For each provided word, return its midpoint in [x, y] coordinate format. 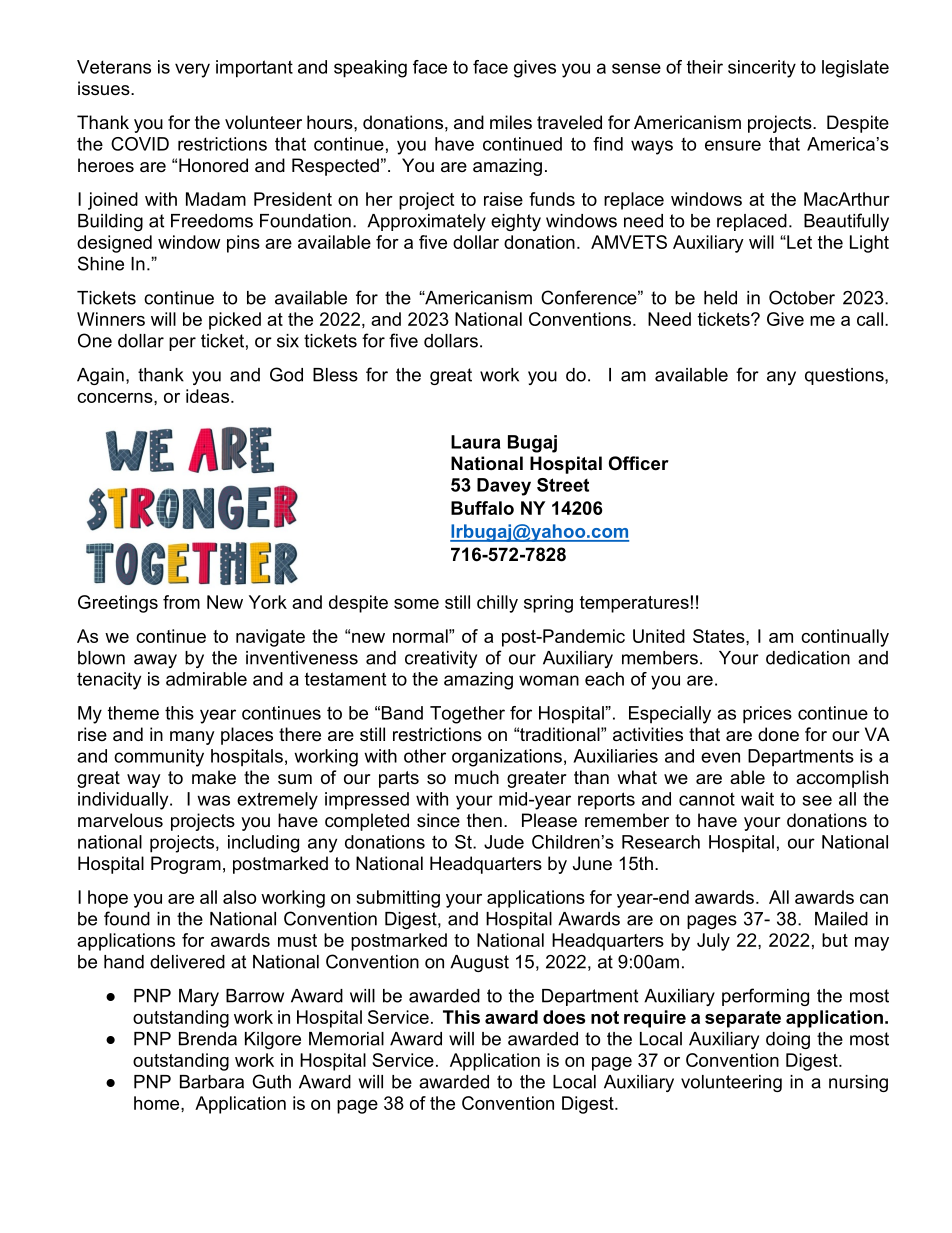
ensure [733, 145]
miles [511, 122]
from [181, 602]
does [564, 1017]
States [720, 636]
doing [788, 1040]
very [192, 70]
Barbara [212, 1082]
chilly [497, 604]
